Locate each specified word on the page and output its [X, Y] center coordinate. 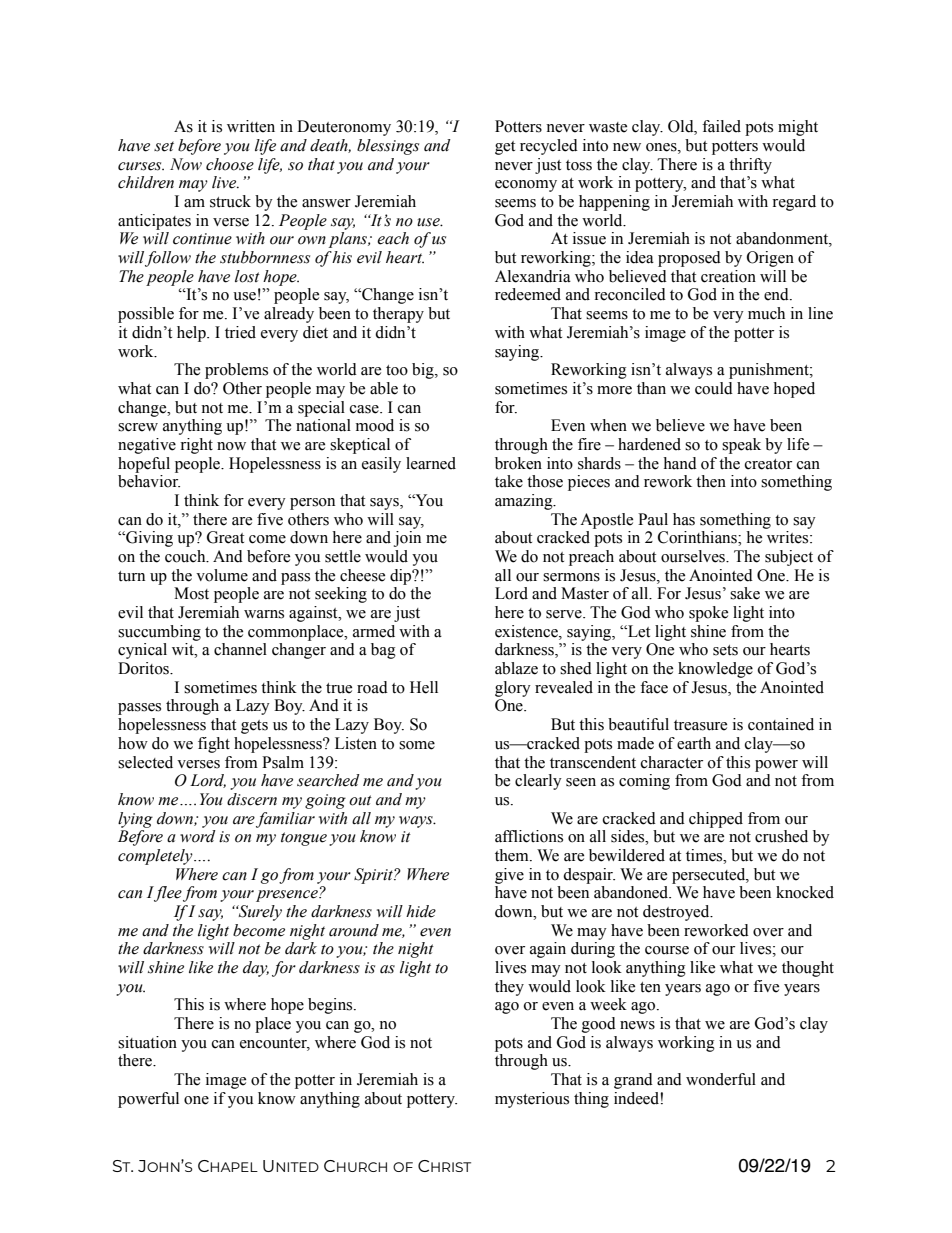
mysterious [532, 1100]
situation [147, 1042]
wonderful [721, 1079]
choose [230, 164]
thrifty [750, 166]
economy [526, 186]
